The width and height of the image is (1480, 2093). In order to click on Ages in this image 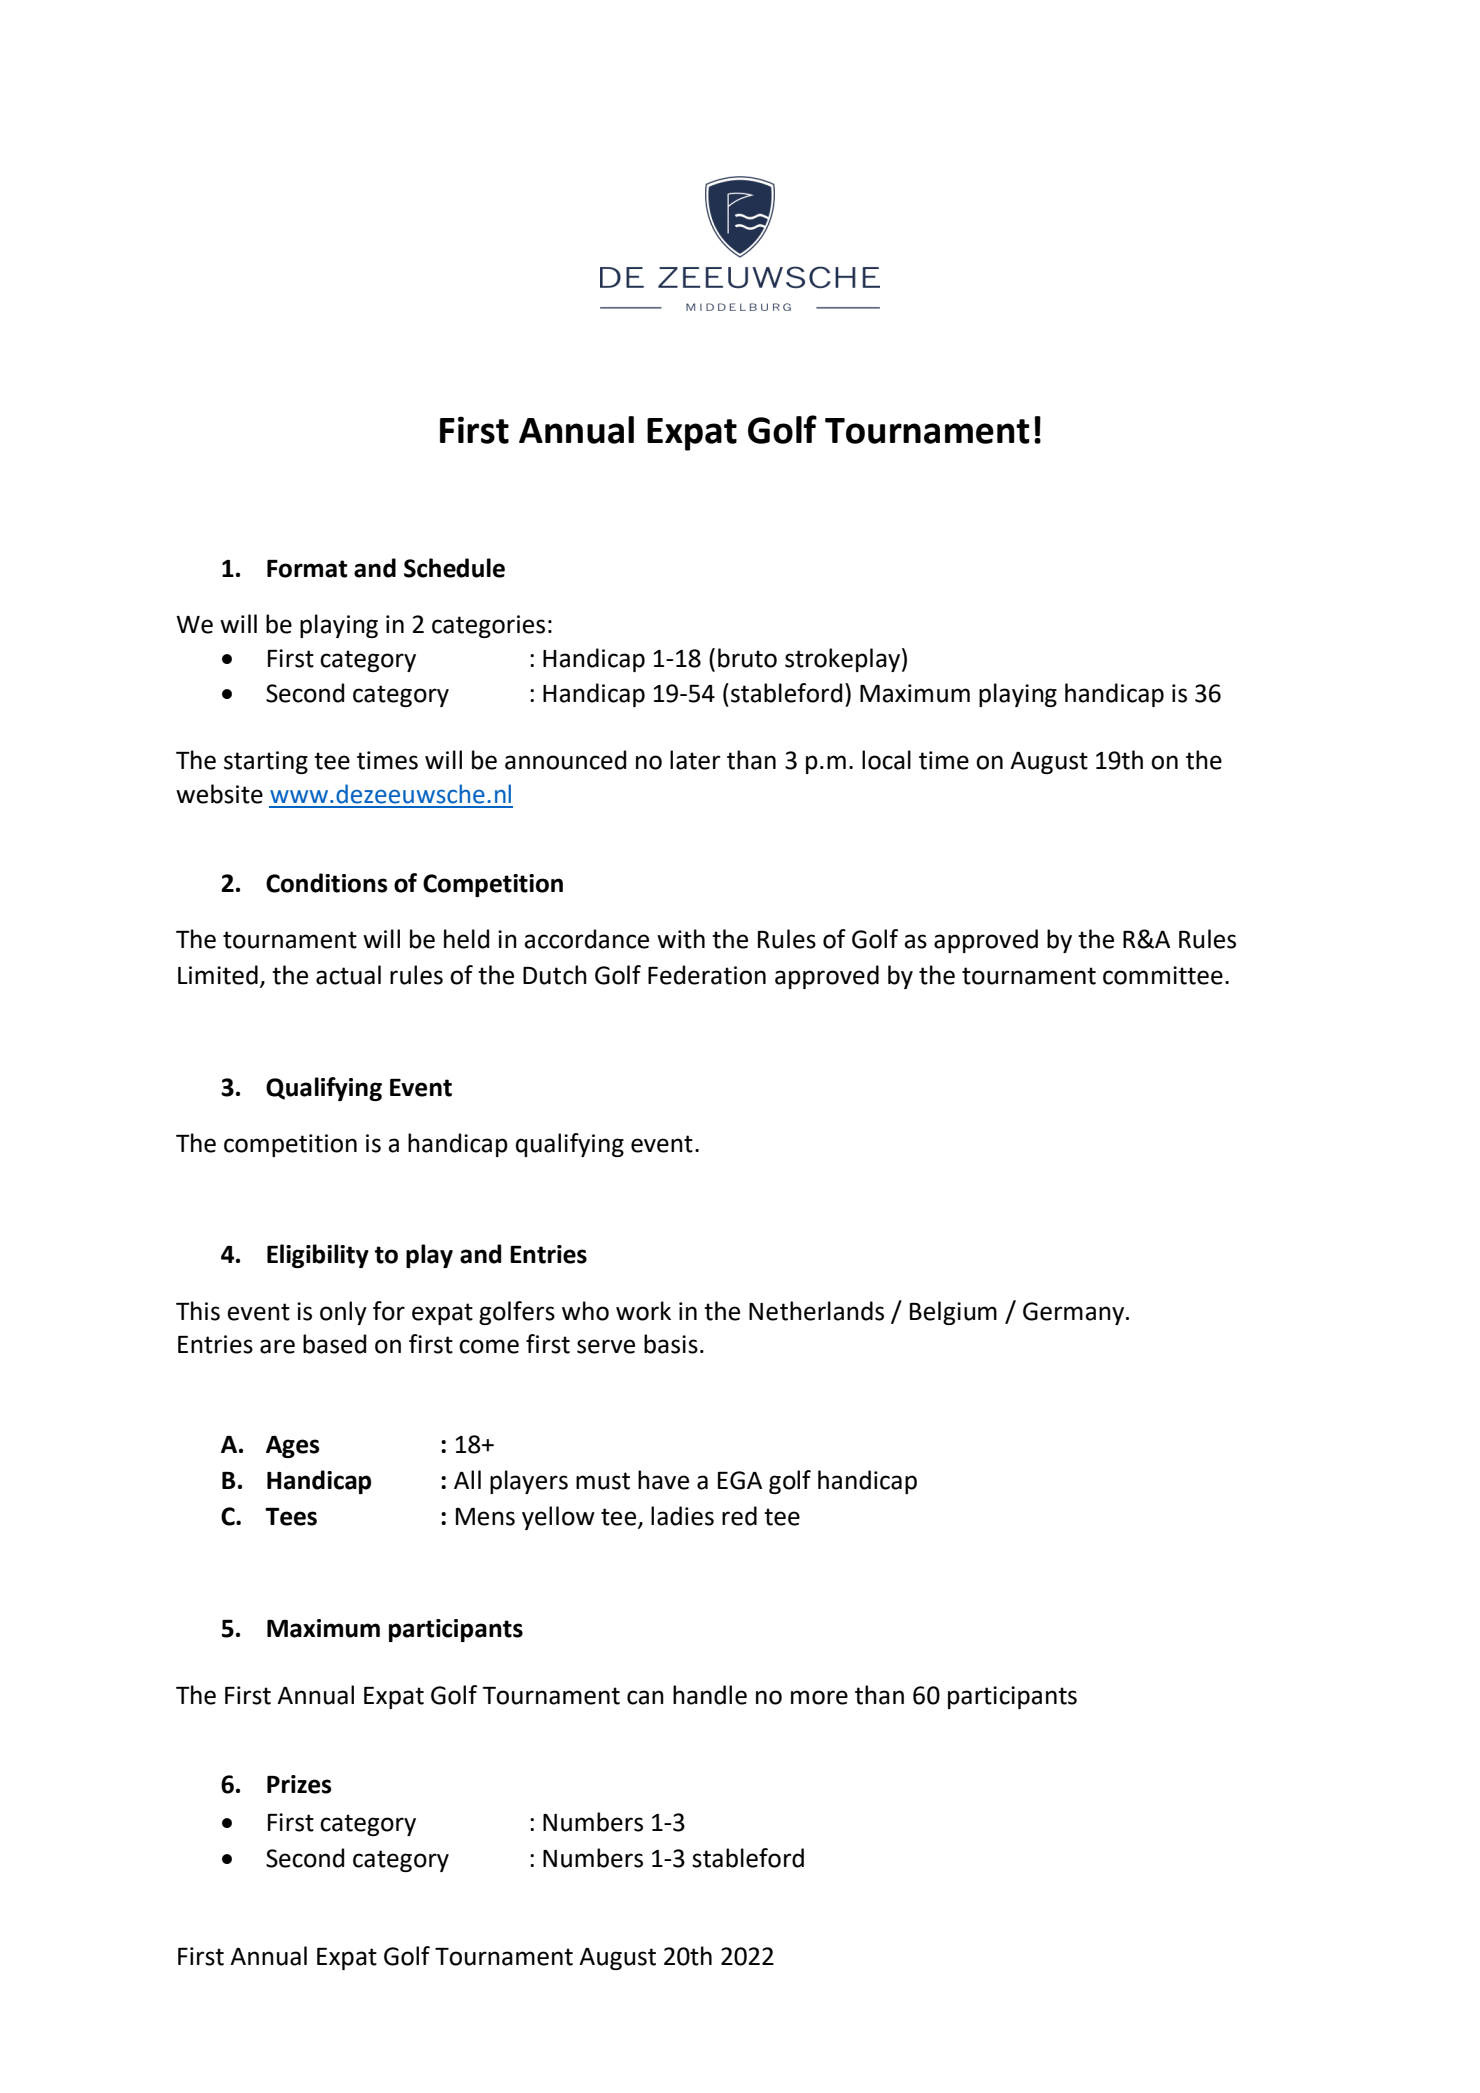, I will do `click(293, 1447)`.
